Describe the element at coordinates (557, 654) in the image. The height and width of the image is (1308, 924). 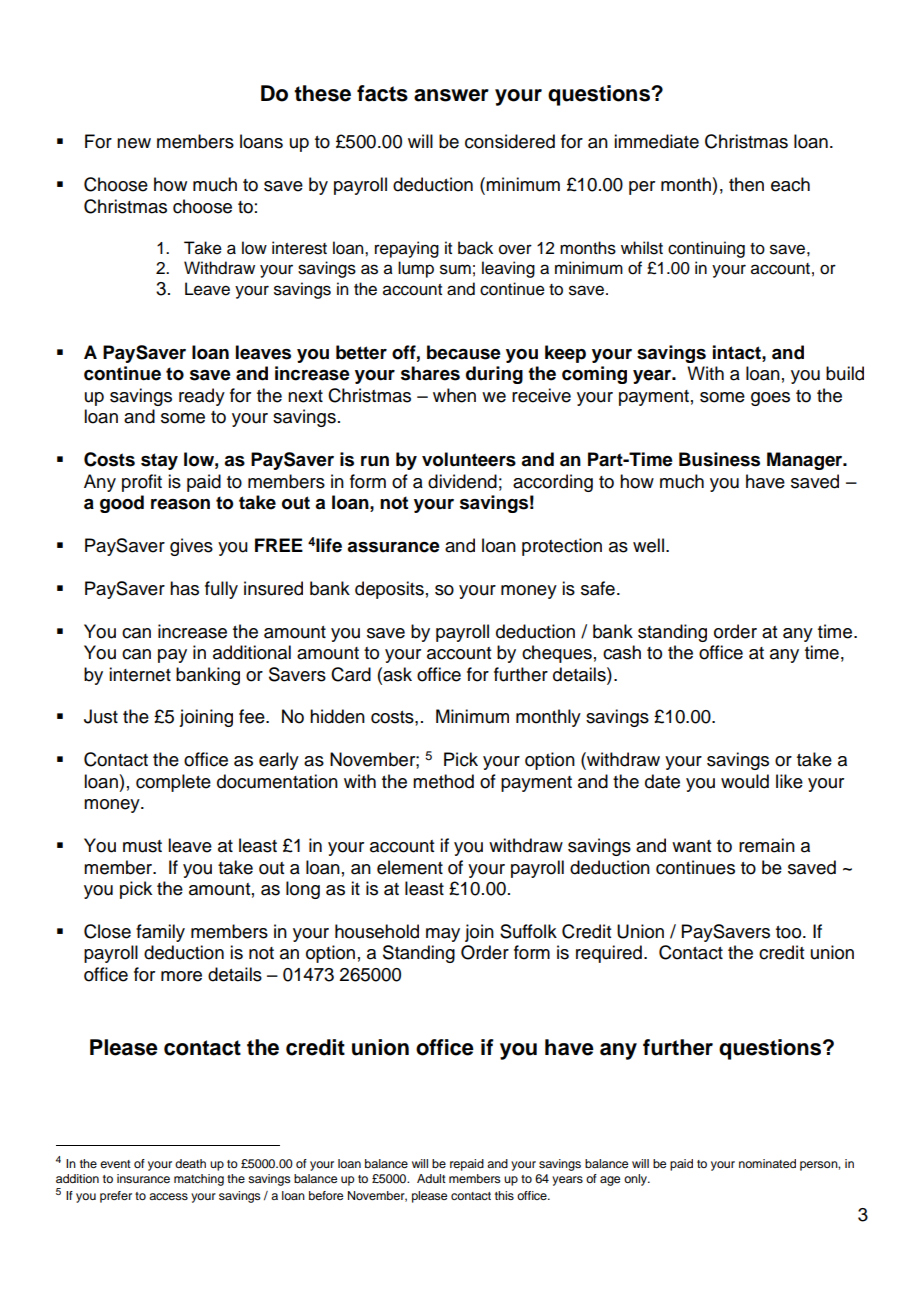
I see `cheques` at that location.
